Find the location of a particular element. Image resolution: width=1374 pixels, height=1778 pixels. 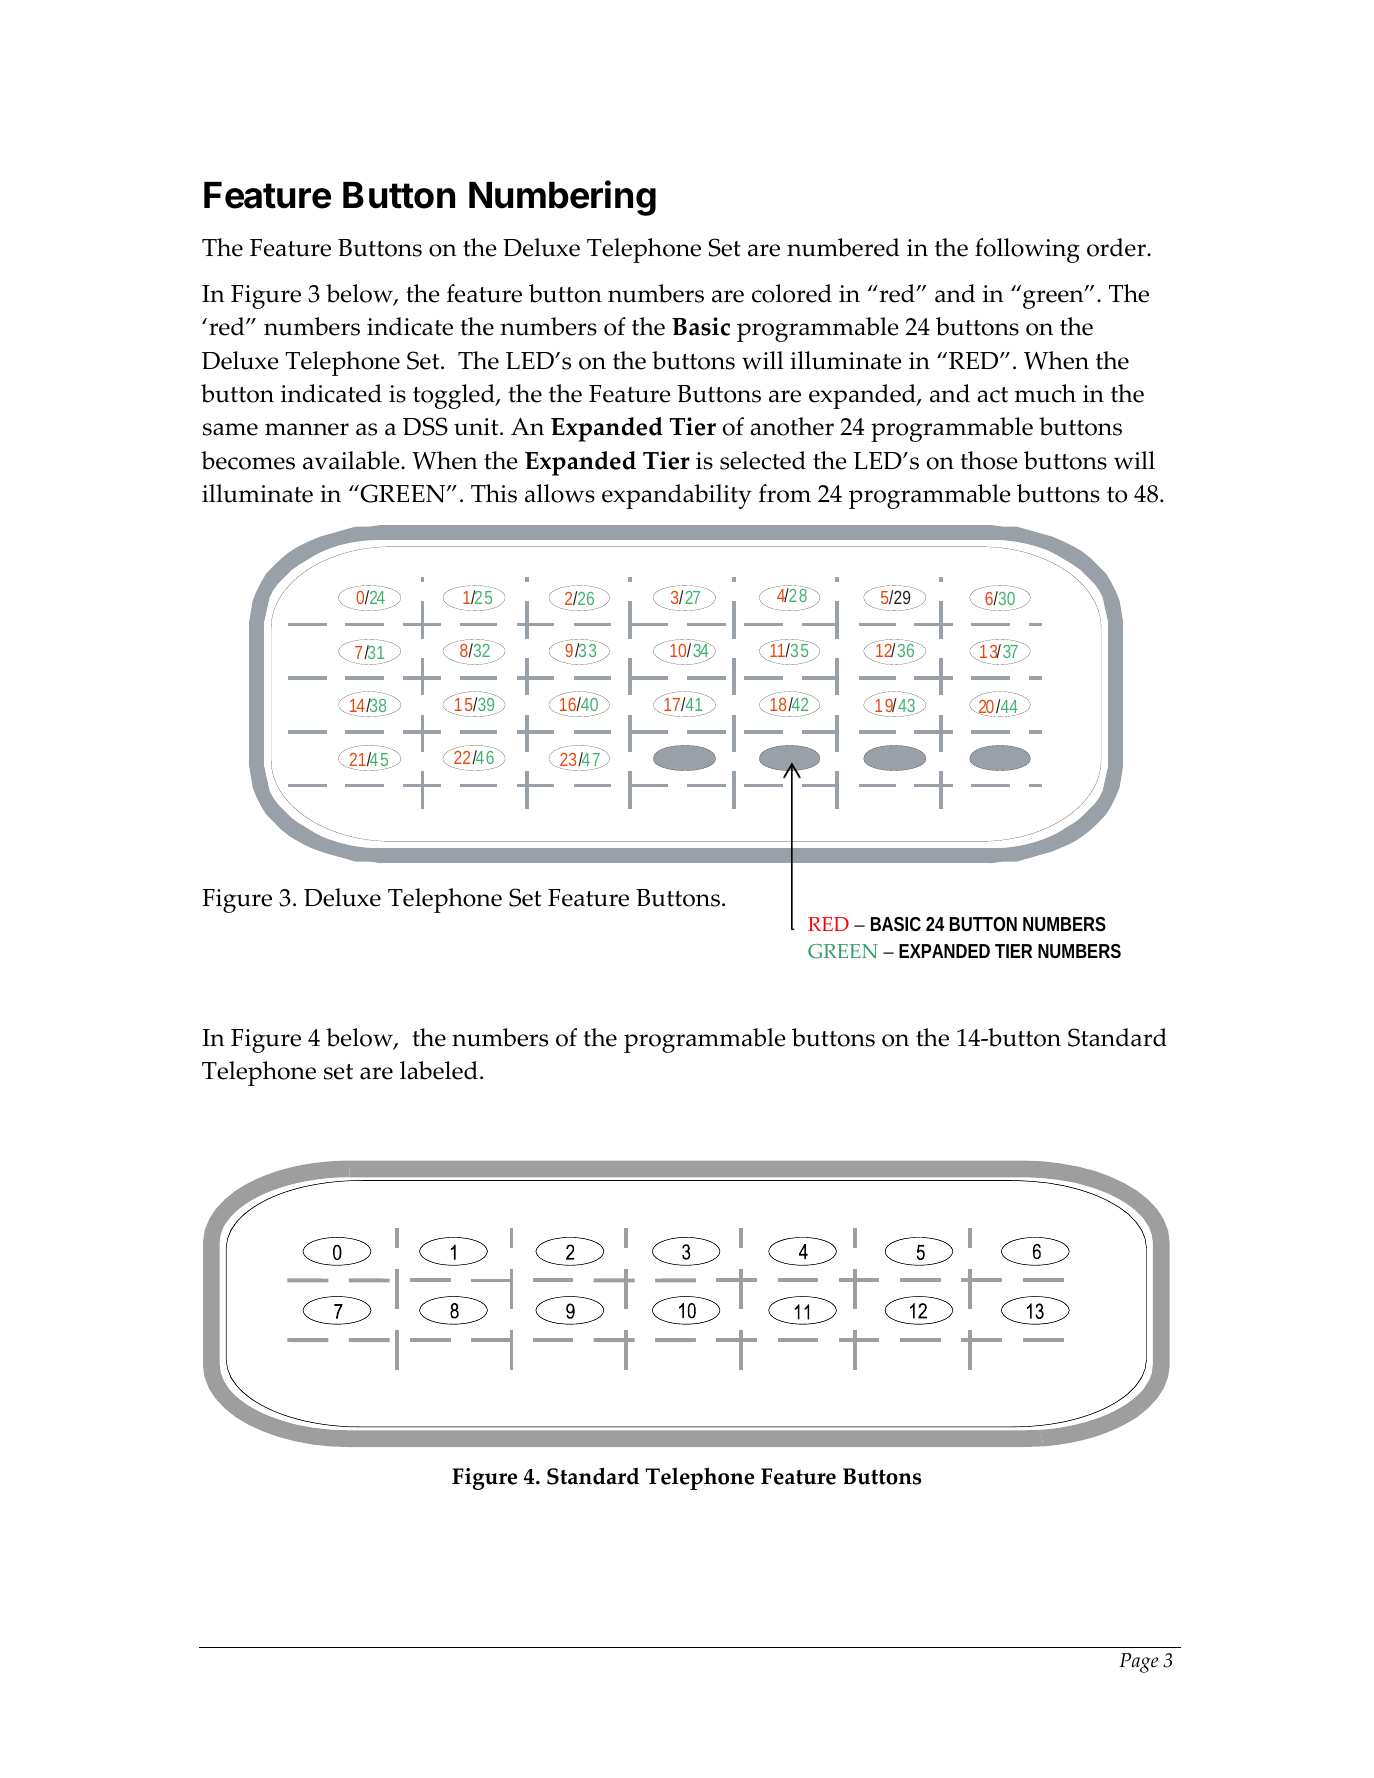

labeled is located at coordinates (439, 1070).
